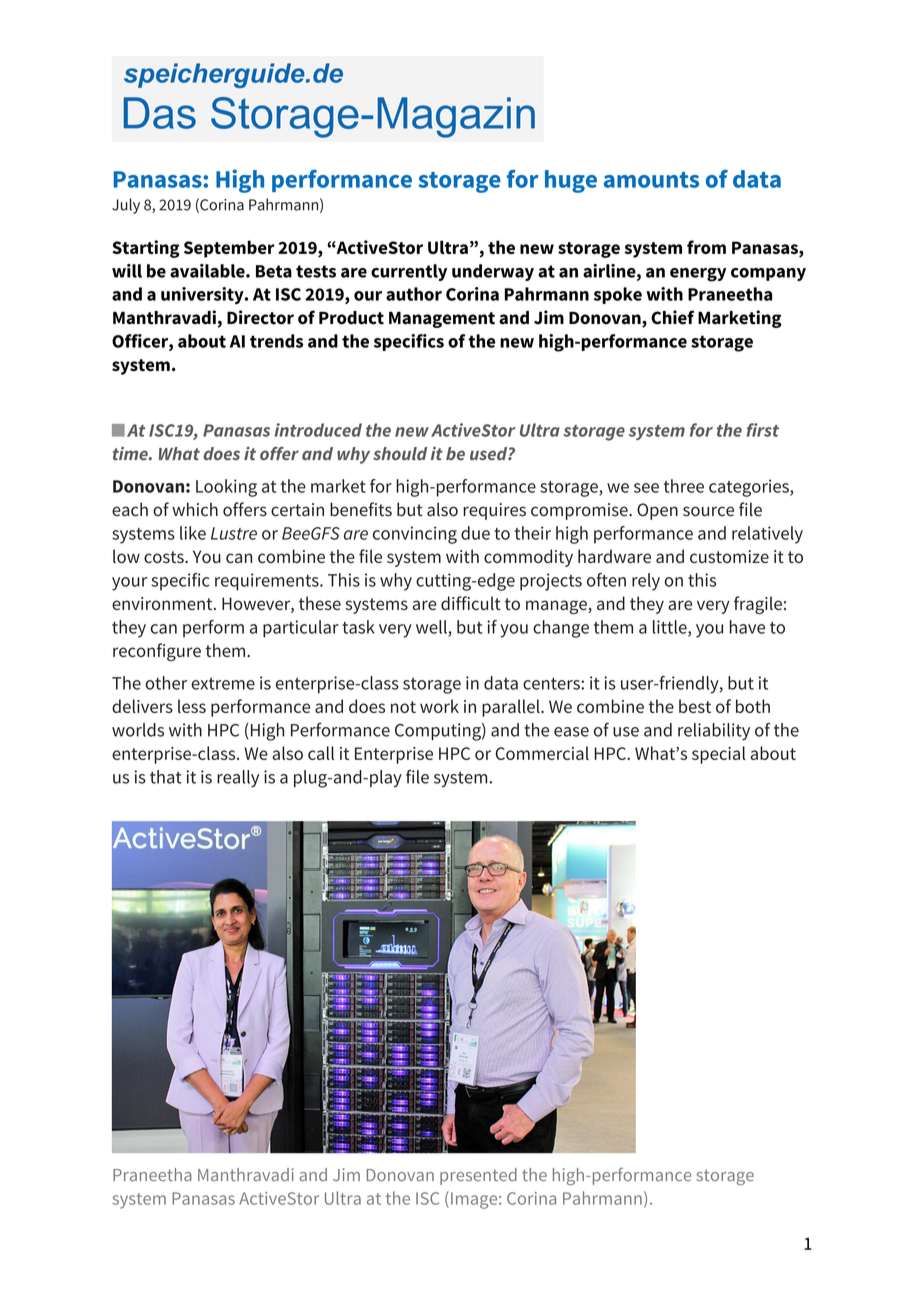 The width and height of the screenshot is (924, 1308). Describe the element at coordinates (695, 706) in the screenshot. I see `best` at that location.
